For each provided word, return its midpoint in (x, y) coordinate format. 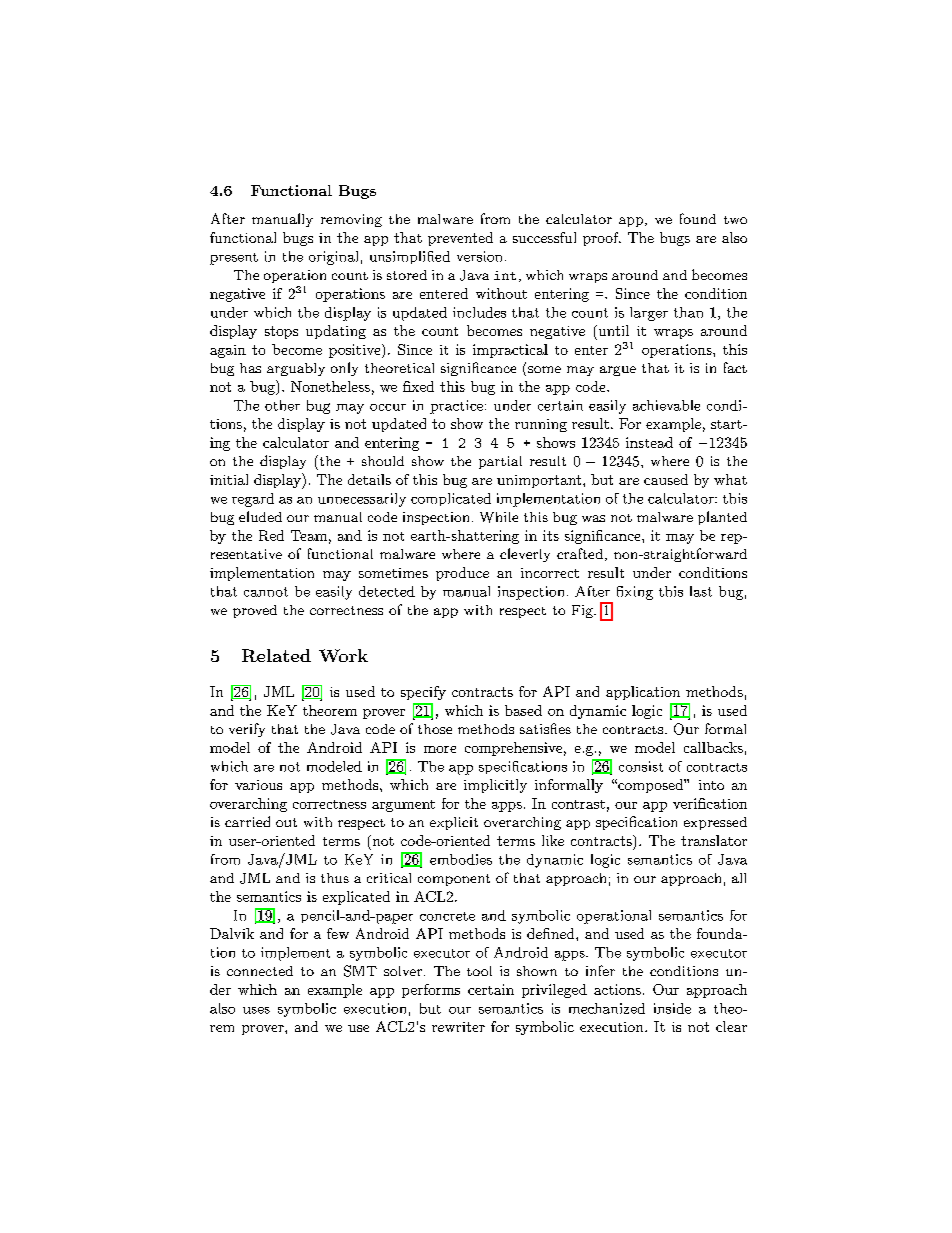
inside (672, 1008)
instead (649, 442)
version (479, 256)
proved (255, 611)
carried (247, 821)
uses (256, 1010)
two (735, 220)
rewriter (458, 1027)
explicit (454, 823)
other (282, 405)
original (333, 258)
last (701, 591)
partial (500, 462)
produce (462, 574)
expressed (715, 823)
